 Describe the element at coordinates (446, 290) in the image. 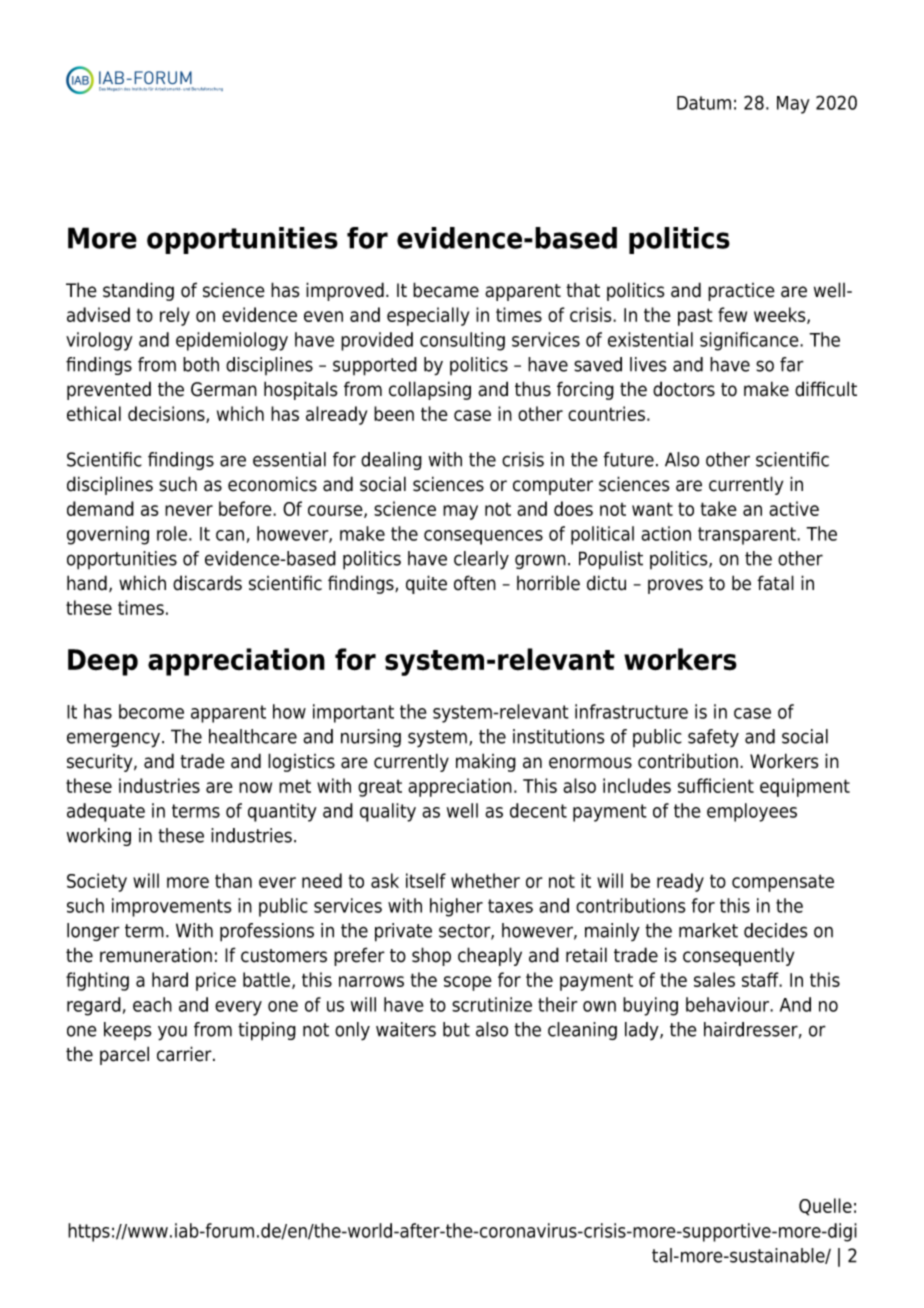

I see `became` at that location.
